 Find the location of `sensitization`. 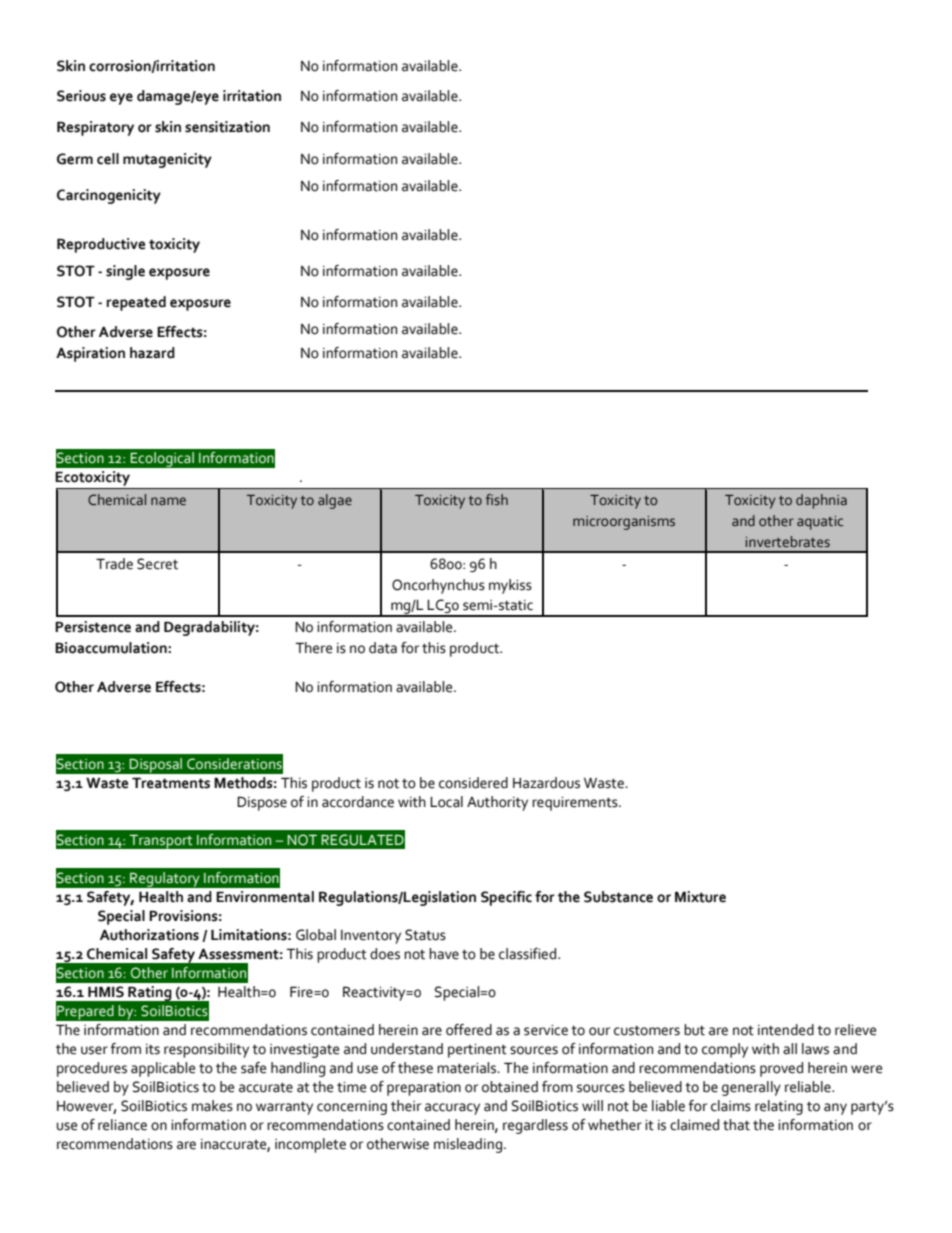

sensitization is located at coordinates (227, 127).
